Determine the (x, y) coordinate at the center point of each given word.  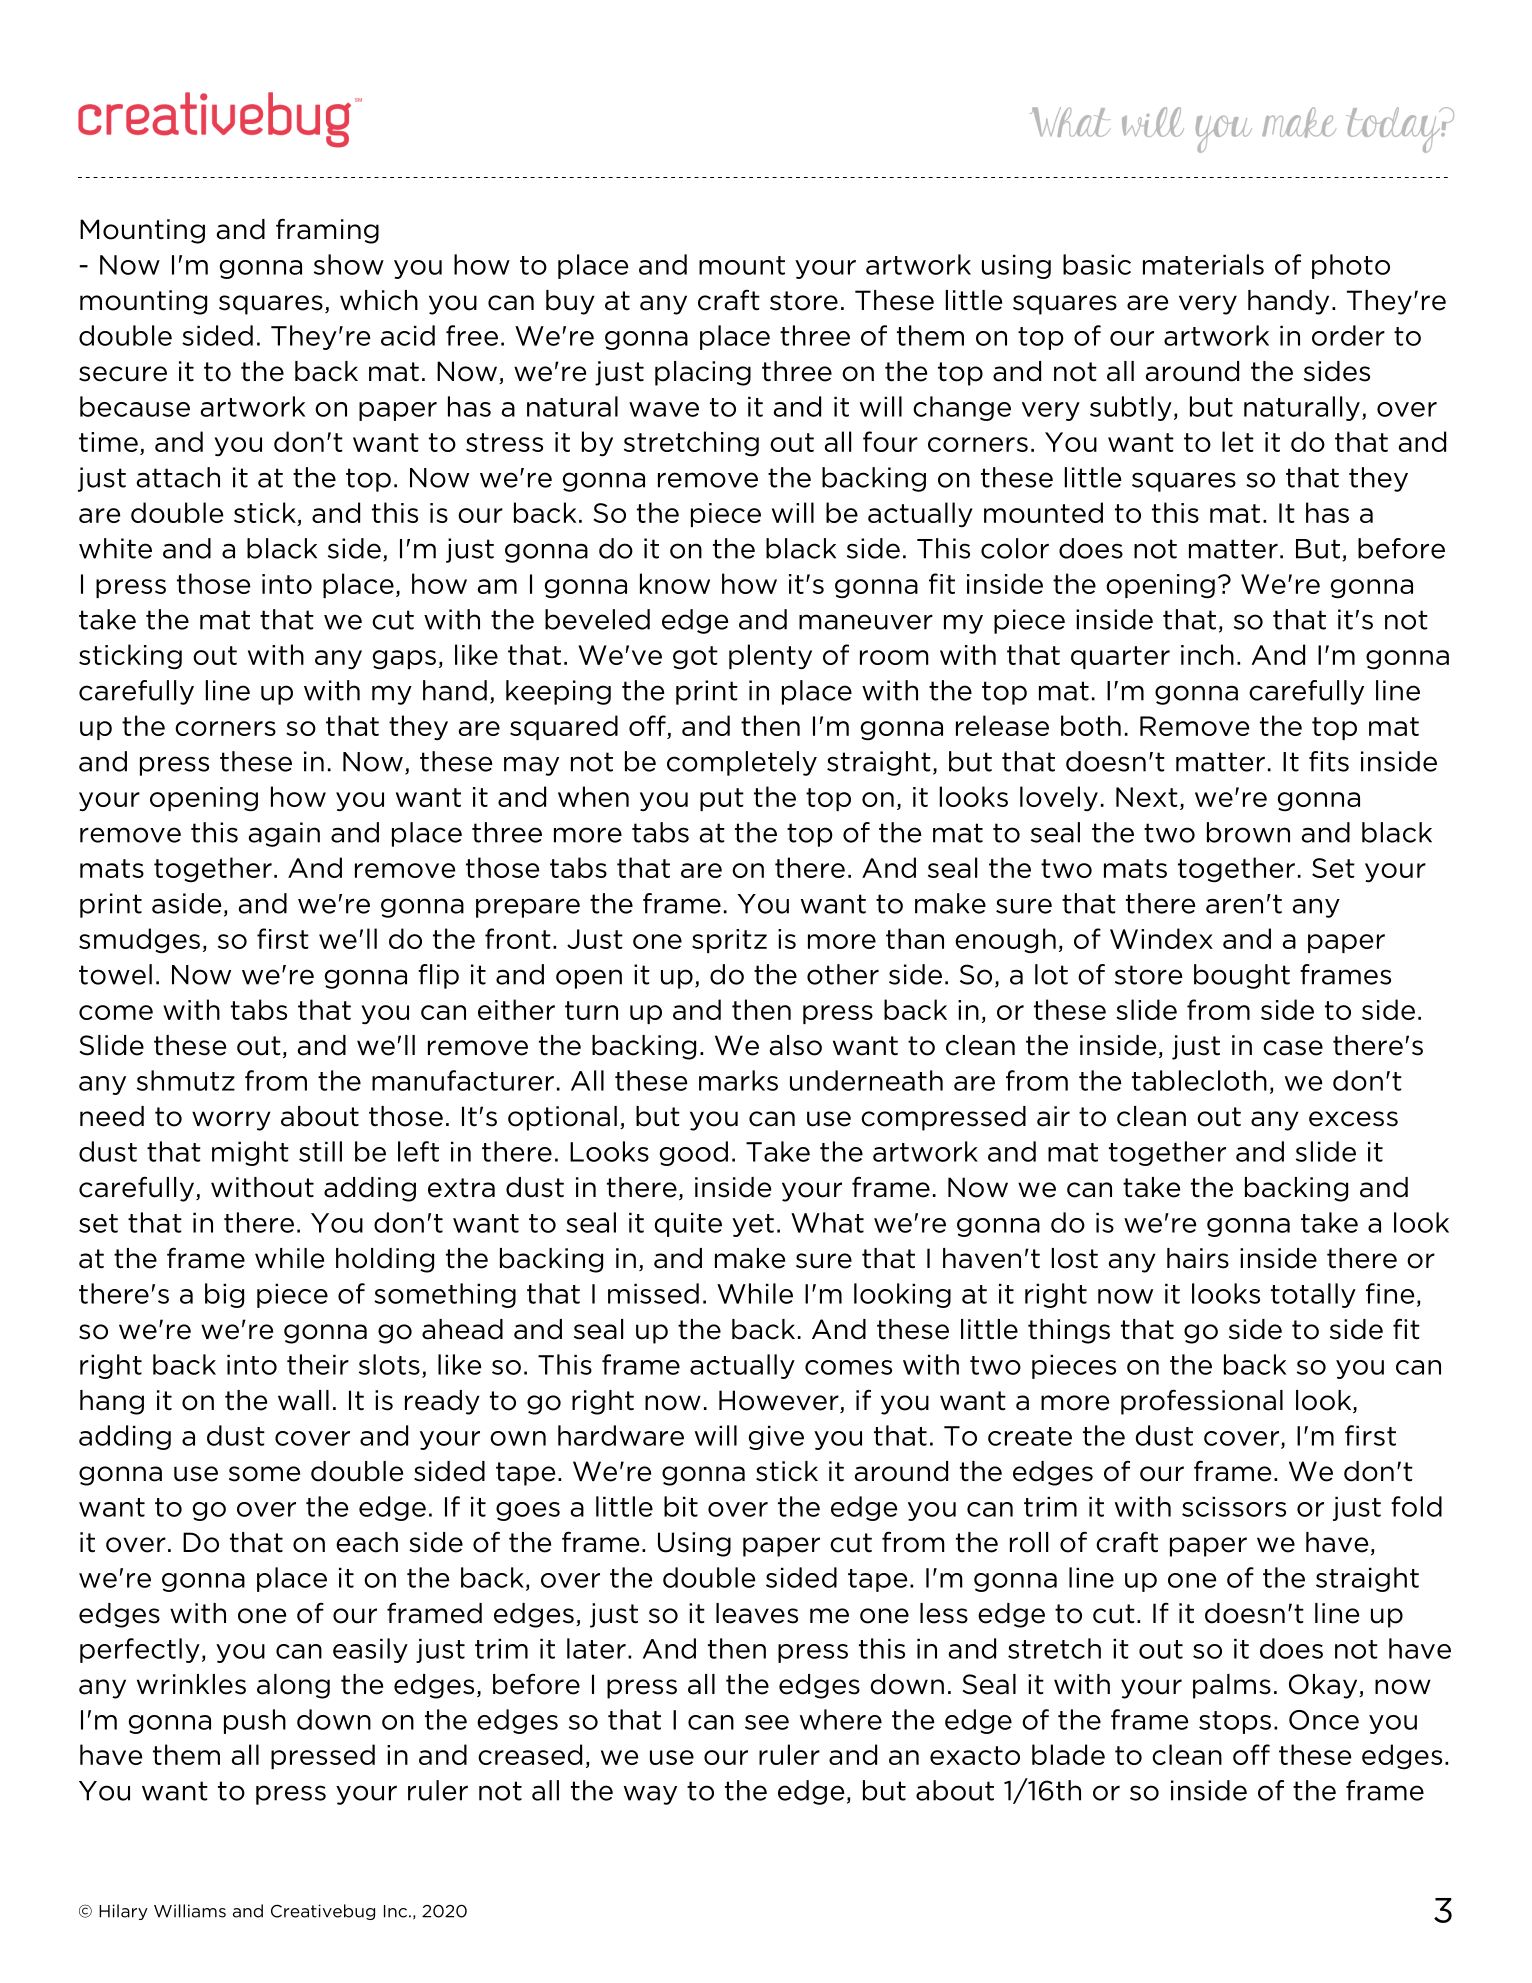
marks (738, 1080)
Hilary (123, 1912)
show (349, 264)
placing (703, 373)
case (1293, 1048)
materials (1203, 264)
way (650, 1795)
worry (231, 1121)
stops (1235, 1722)
